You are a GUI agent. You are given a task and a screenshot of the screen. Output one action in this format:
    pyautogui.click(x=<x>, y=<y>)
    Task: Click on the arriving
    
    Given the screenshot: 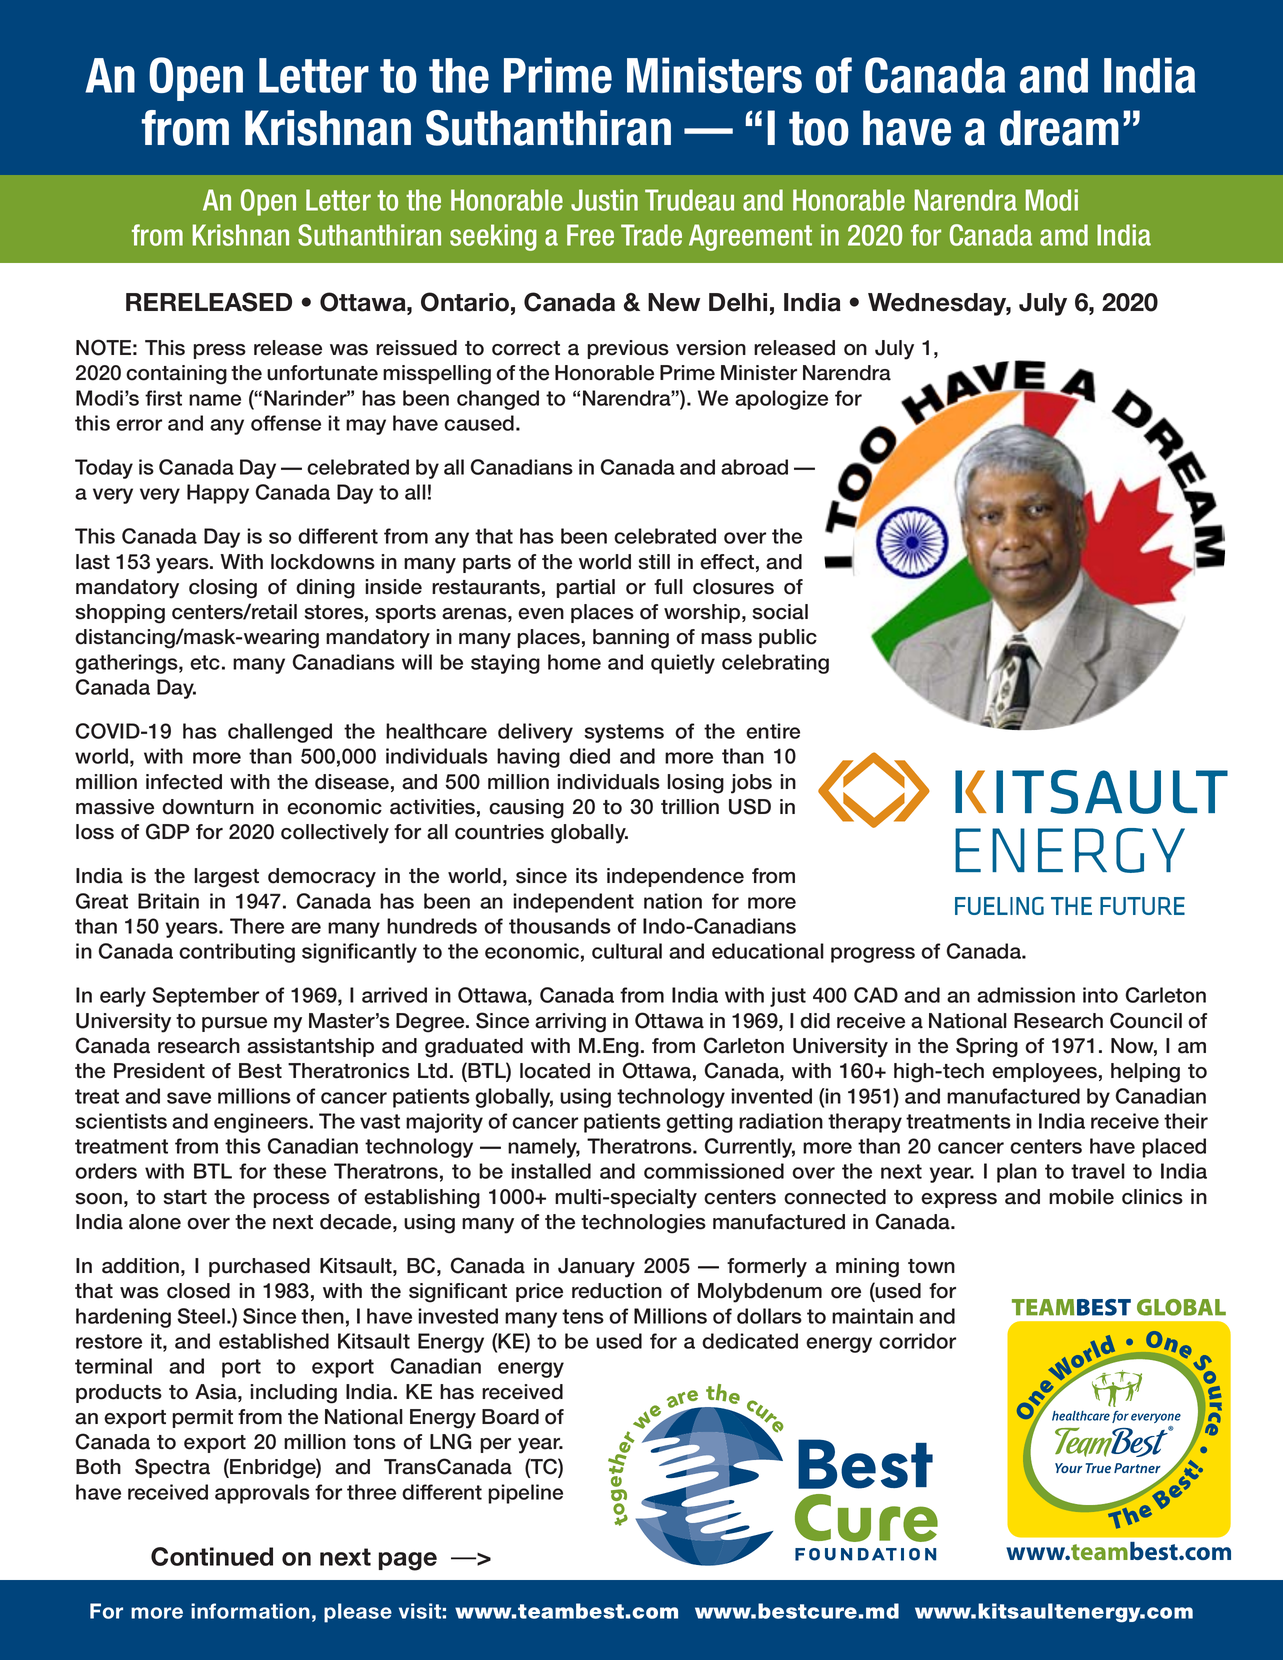 What is the action you would take?
    pyautogui.click(x=570, y=1023)
